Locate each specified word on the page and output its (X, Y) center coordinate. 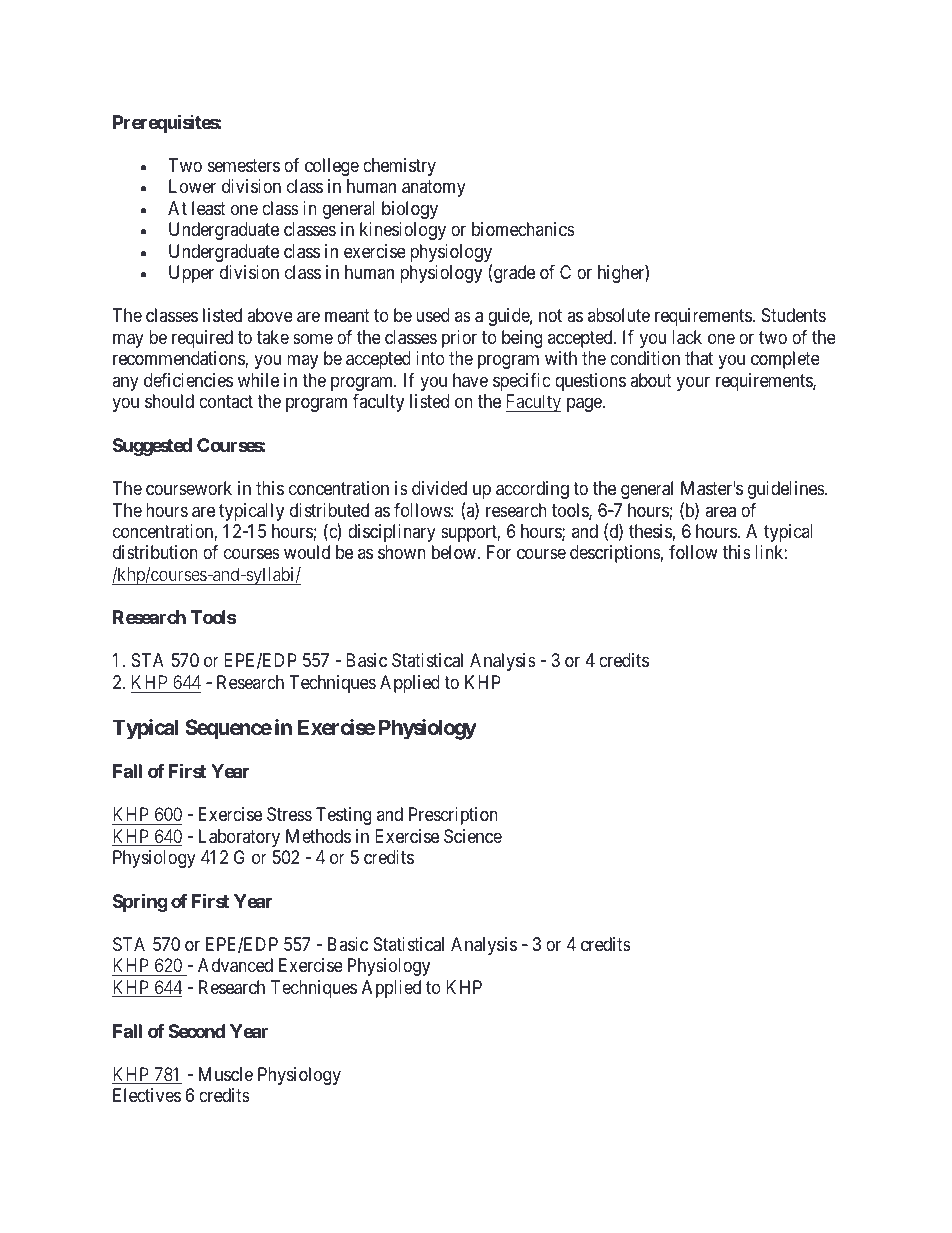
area (720, 512)
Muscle (226, 1074)
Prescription (453, 816)
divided (439, 488)
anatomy (434, 188)
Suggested (152, 447)
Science (473, 836)
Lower (192, 186)
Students (794, 315)
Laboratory (239, 838)
